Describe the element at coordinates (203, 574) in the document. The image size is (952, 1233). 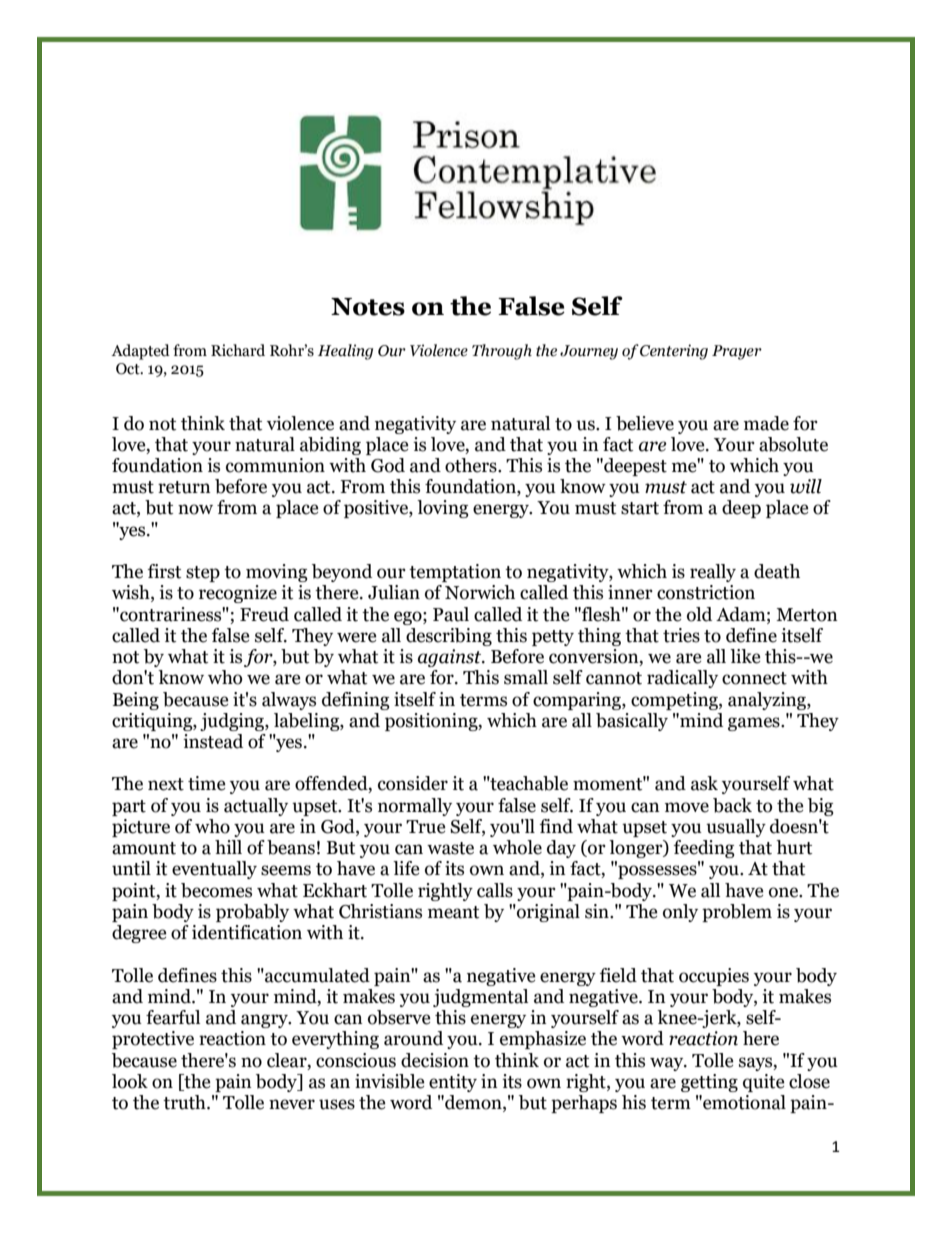
I see `step` at that location.
